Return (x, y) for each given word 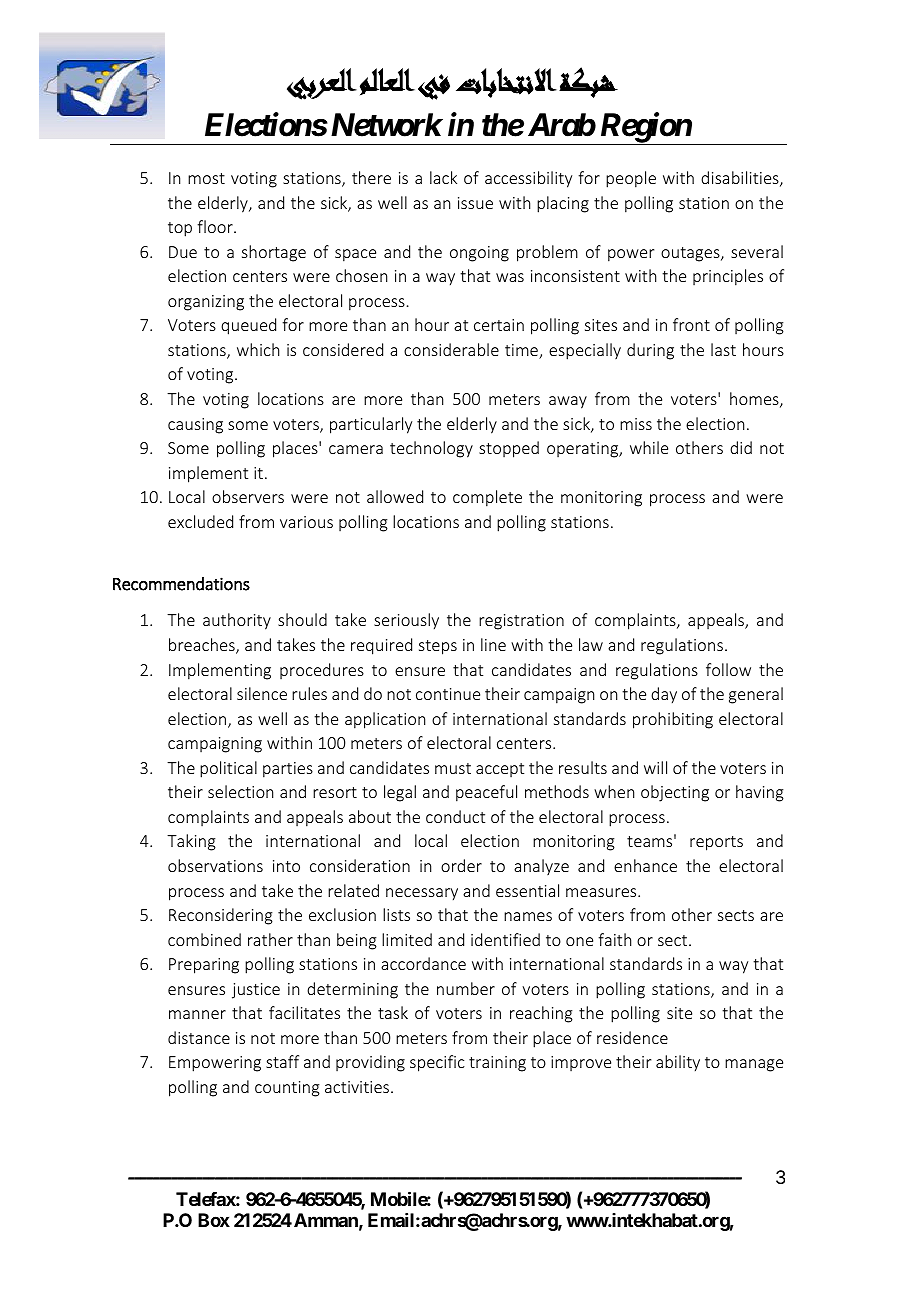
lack (443, 177)
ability (678, 1063)
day (664, 695)
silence (262, 693)
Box (214, 1220)
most (206, 178)
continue (448, 694)
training (497, 1064)
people (631, 179)
